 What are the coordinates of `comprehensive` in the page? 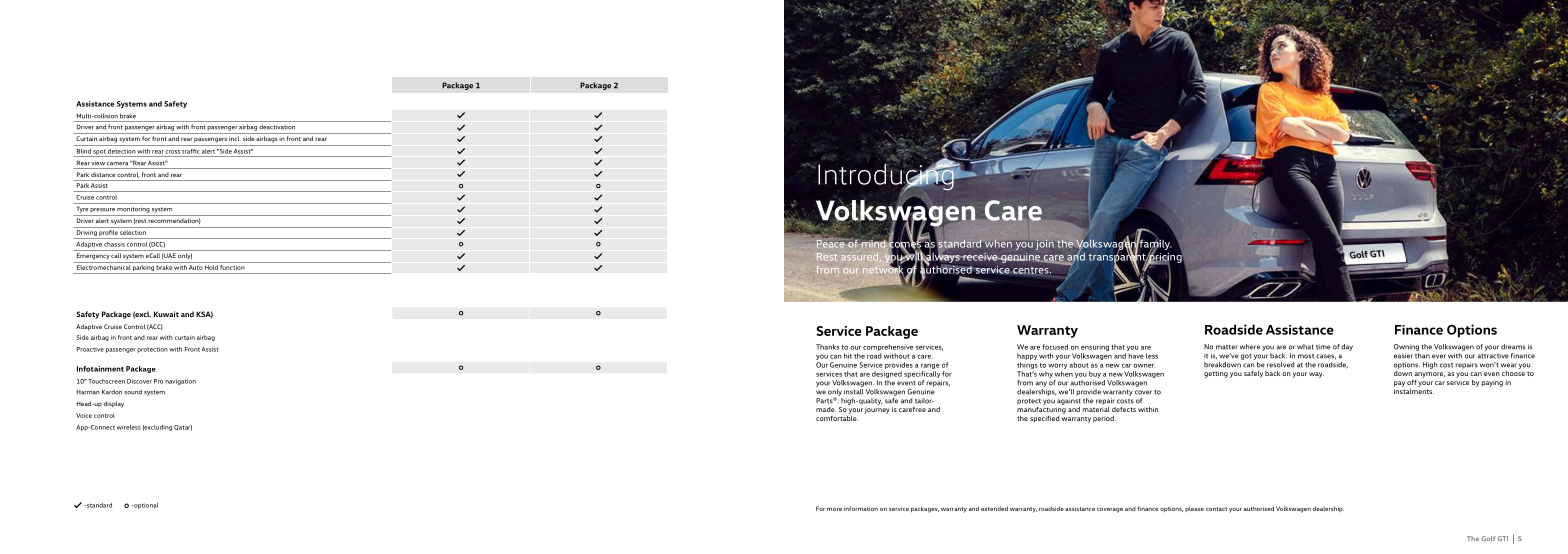 It's located at (888, 349).
